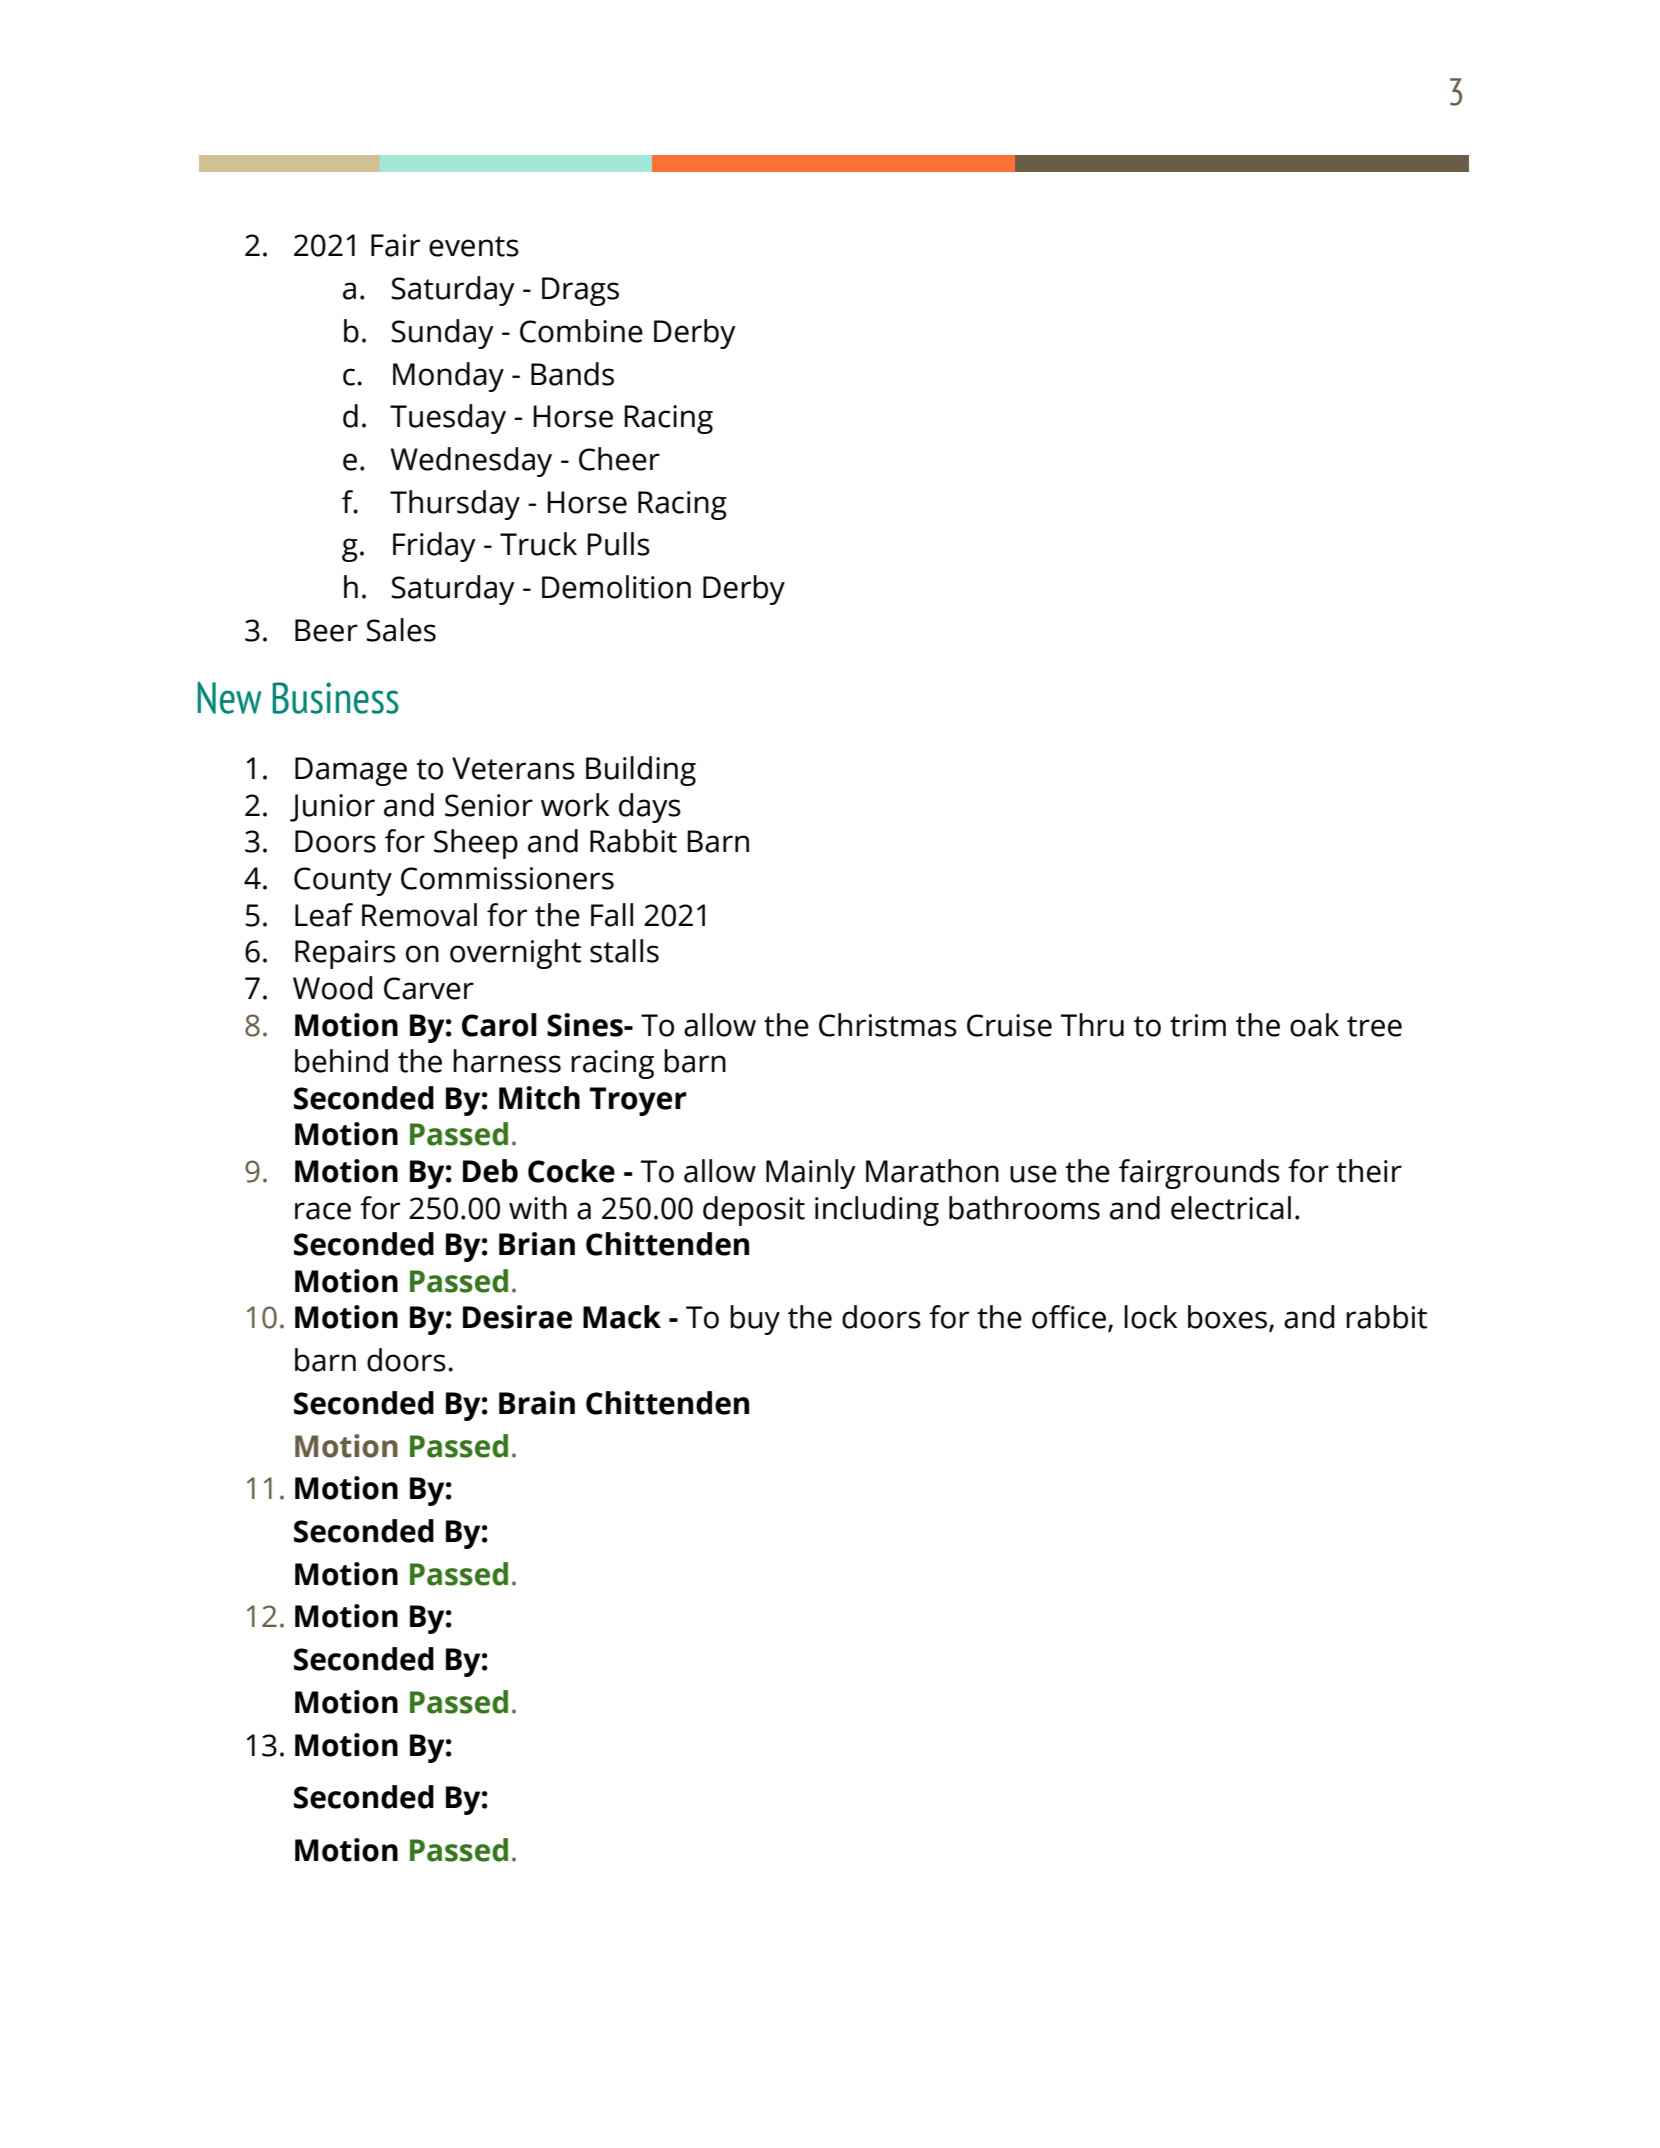 Image resolution: width=1660 pixels, height=2148 pixels. Describe the element at coordinates (580, 291) in the image. I see `Drags` at that location.
